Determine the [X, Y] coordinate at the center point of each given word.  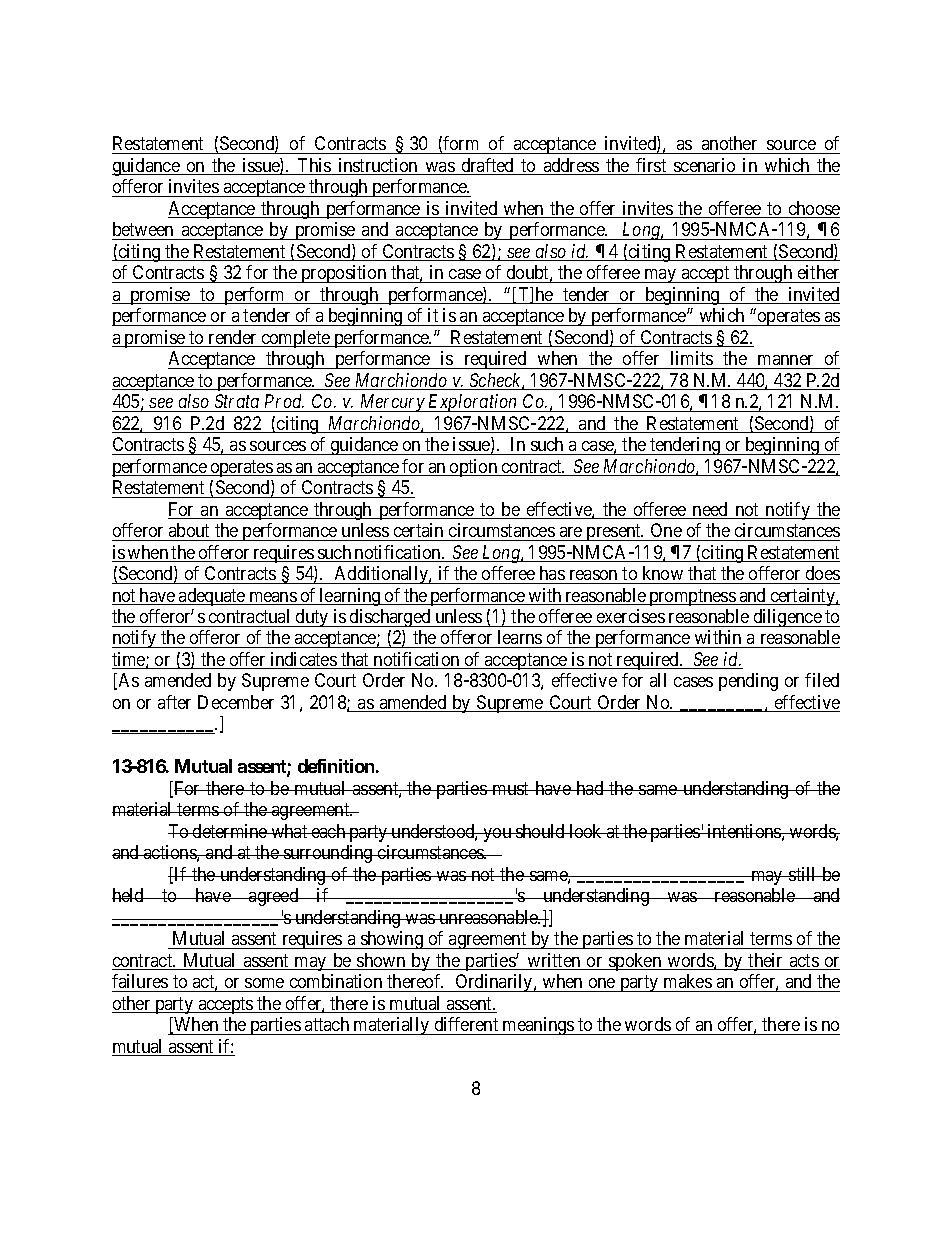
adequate [212, 597]
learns [519, 639]
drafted [487, 166]
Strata [237, 401]
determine [230, 831]
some [264, 983]
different [466, 1024]
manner [785, 360]
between [144, 231]
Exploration [473, 403]
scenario [705, 166]
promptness [692, 597]
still [803, 874]
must [511, 788]
